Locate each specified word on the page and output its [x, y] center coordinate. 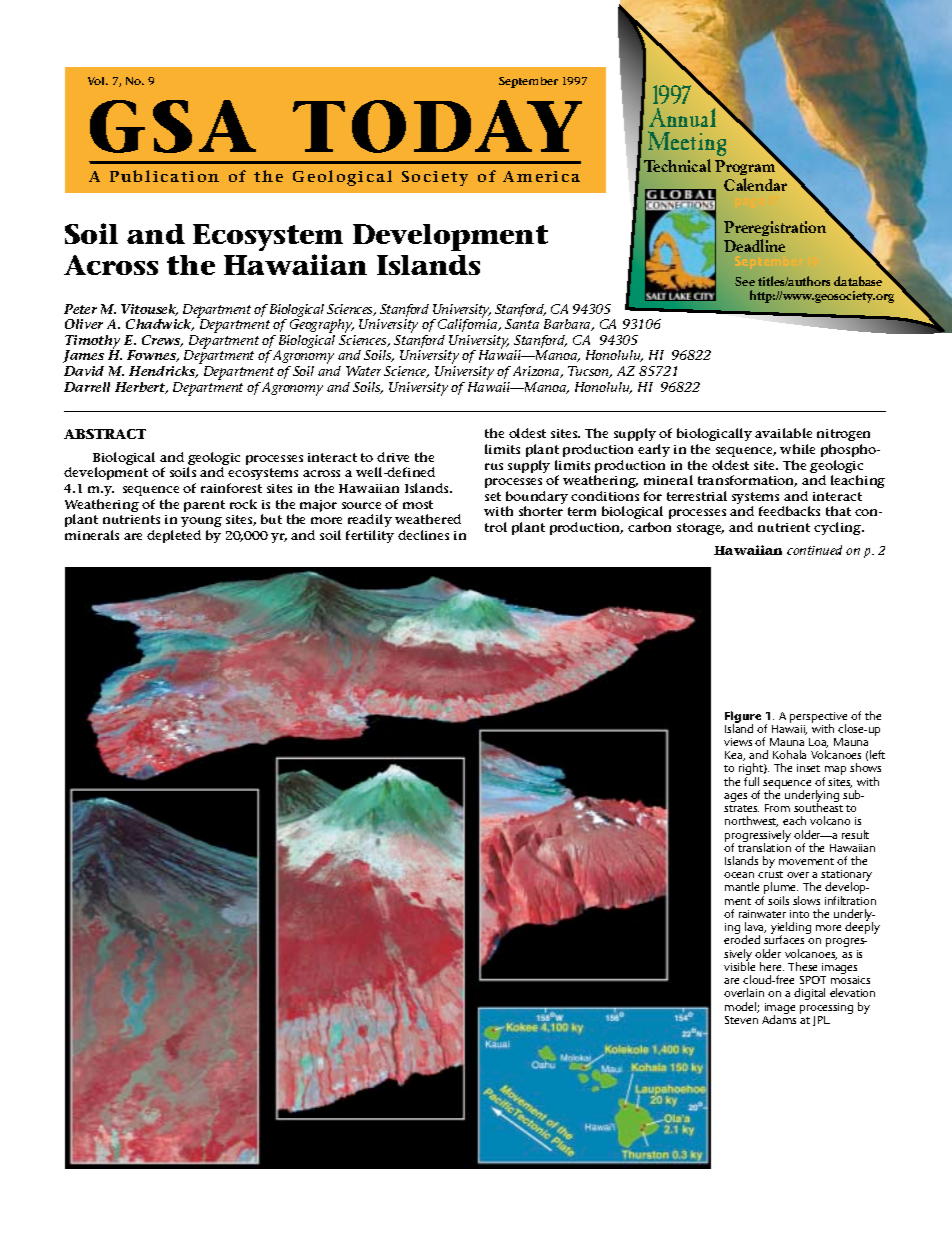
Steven [741, 1020]
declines [423, 535]
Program [746, 169]
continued [814, 550]
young [201, 522]
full [751, 781]
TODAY [437, 126]
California [469, 326]
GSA [173, 126]
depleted [174, 536]
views [738, 742]
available [783, 433]
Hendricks [163, 372]
